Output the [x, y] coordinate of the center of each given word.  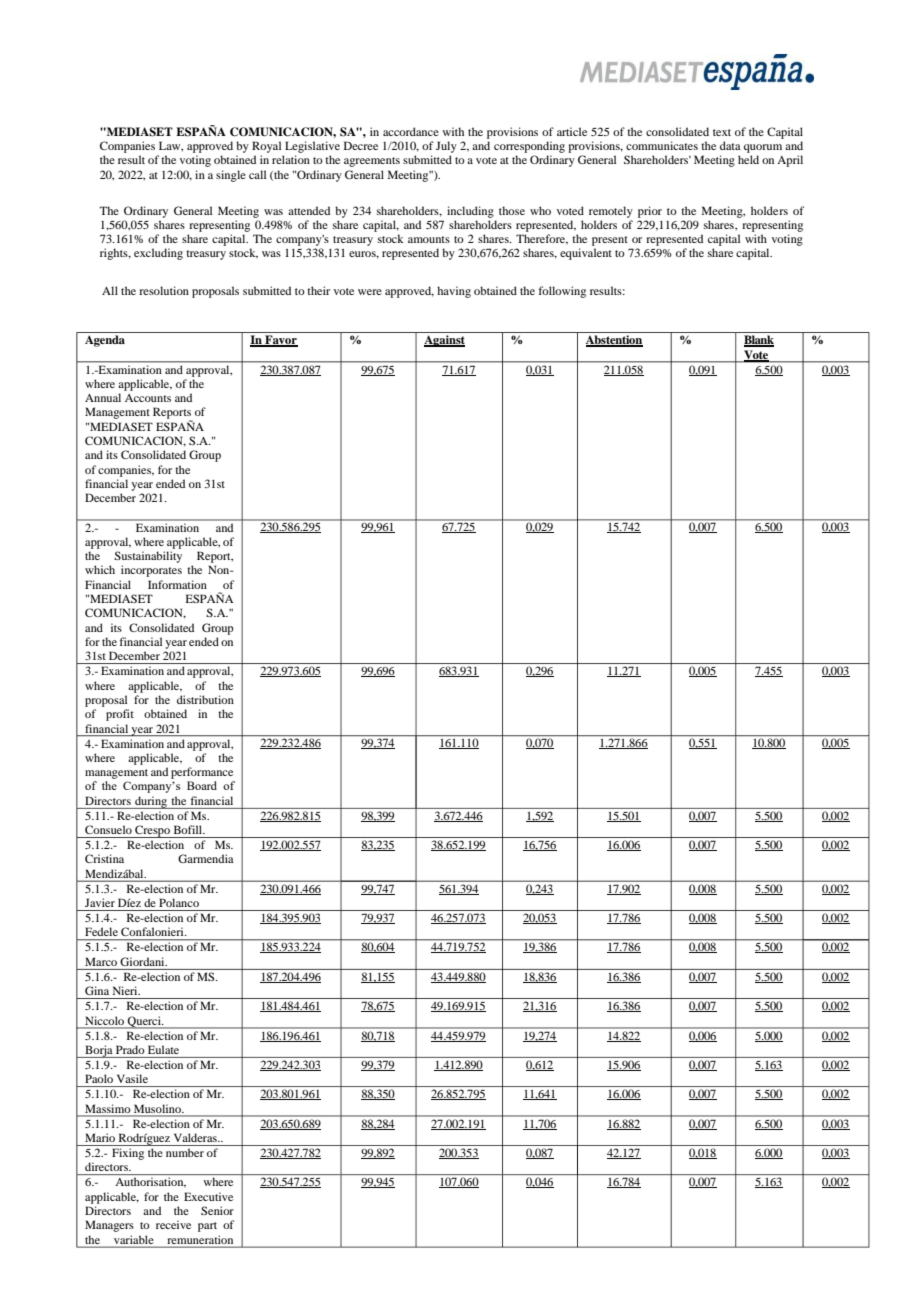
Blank [759, 341]
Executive [208, 1196]
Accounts [148, 398]
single [231, 176]
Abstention [614, 341]
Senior [217, 1210]
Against [444, 341]
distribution [205, 699]
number [185, 1152]
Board [202, 785]
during [151, 802]
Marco [101, 962]
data [730, 145]
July [446, 147]
